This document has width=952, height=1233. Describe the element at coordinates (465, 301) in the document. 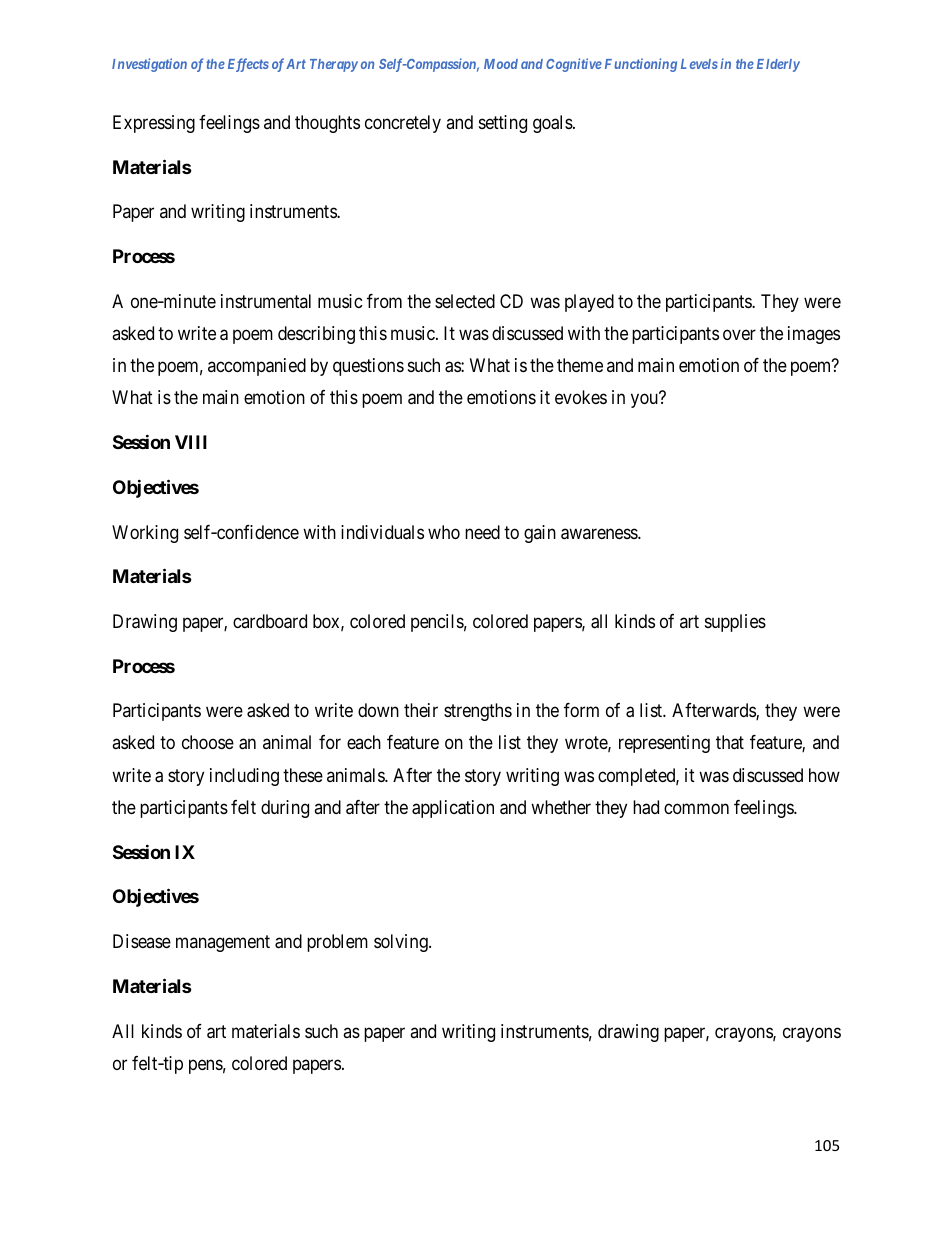

I see `selected` at that location.
